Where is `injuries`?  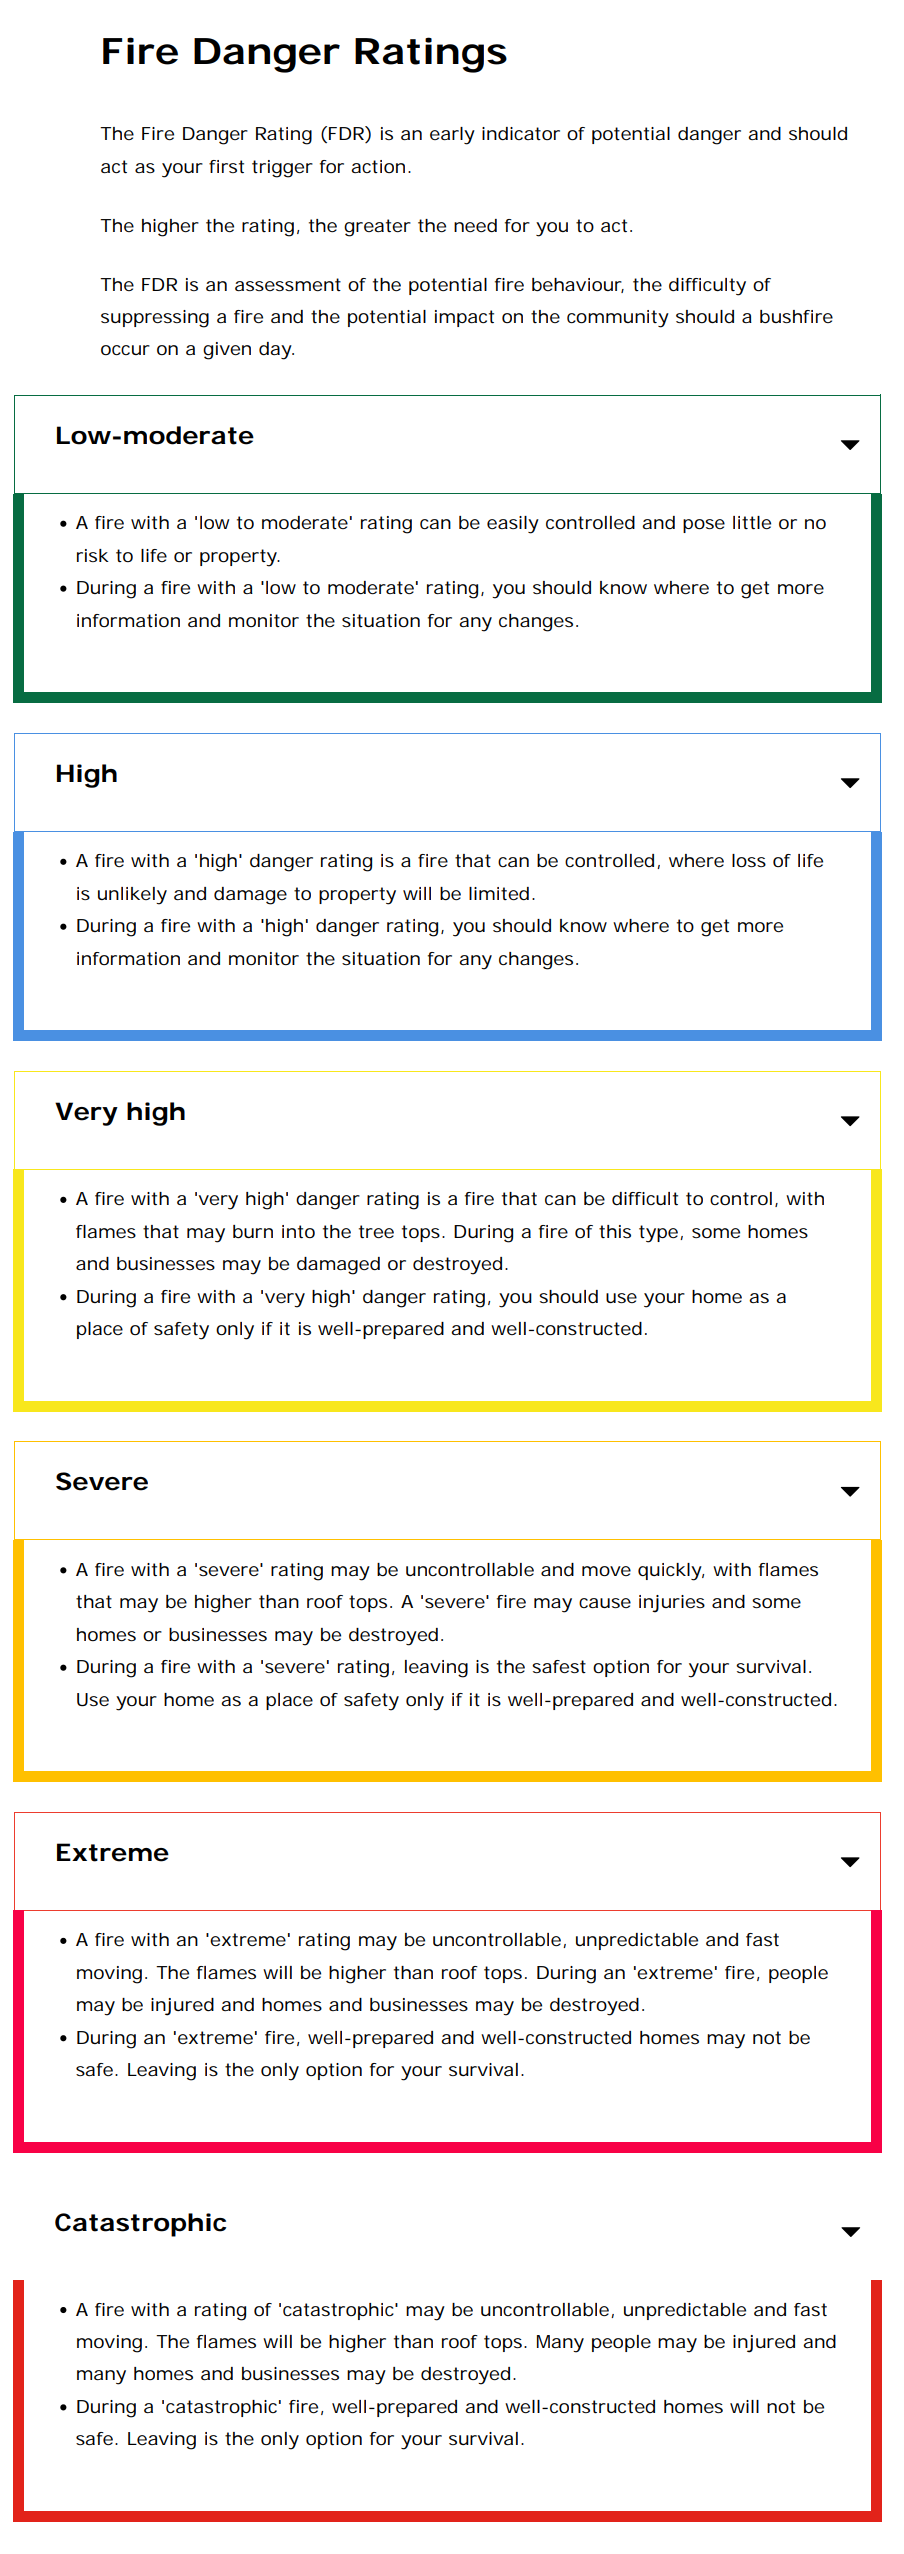
injuries is located at coordinates (672, 1604).
